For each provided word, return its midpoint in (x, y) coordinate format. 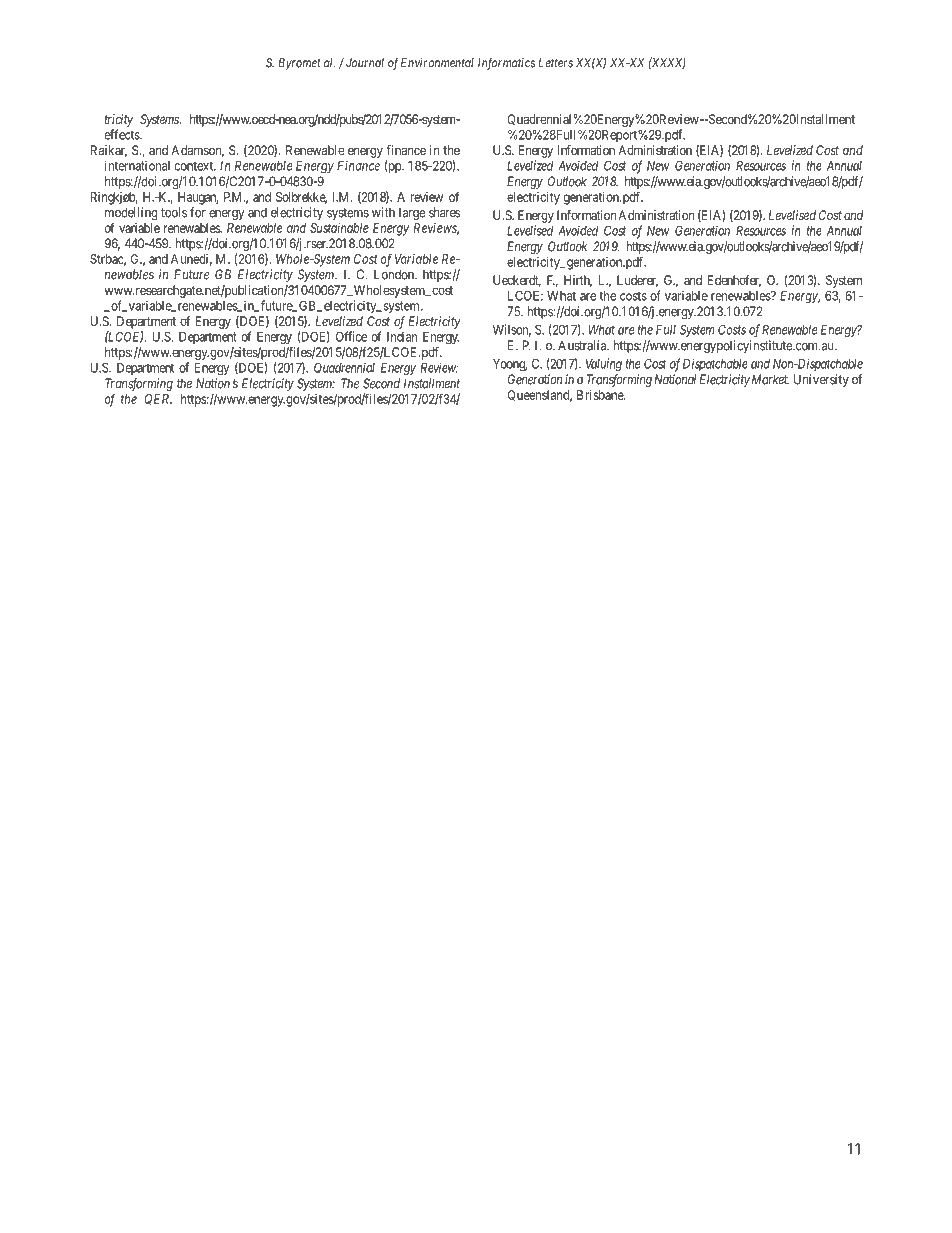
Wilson (512, 330)
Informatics (506, 63)
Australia (583, 345)
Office (351, 336)
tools (174, 212)
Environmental (437, 63)
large (412, 213)
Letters (555, 63)
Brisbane (601, 395)
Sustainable (339, 228)
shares (444, 212)
